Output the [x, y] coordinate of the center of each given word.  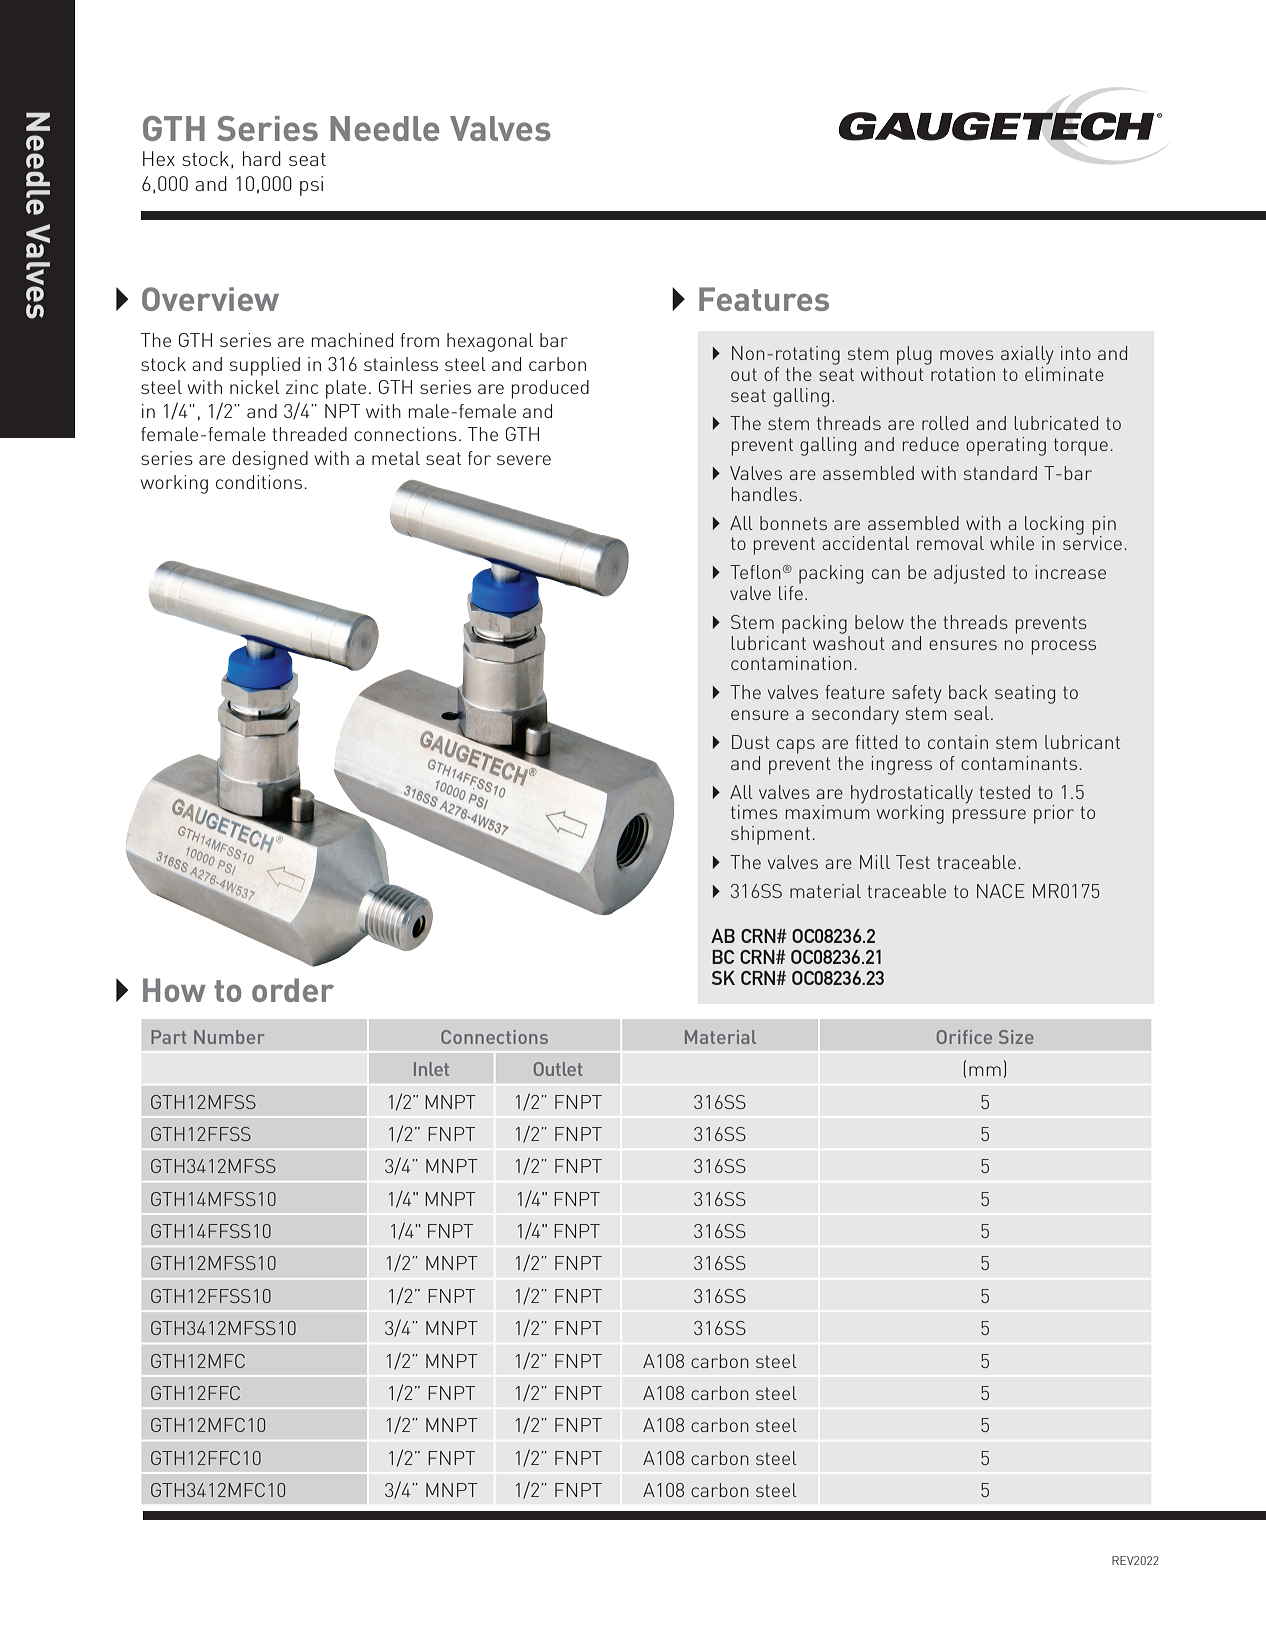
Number [229, 1037]
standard [1000, 473]
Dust [751, 742]
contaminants [1020, 763]
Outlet [558, 1069]
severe [524, 460]
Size [1016, 1037]
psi [311, 186]
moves [967, 355]
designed [270, 460]
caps [796, 746]
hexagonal [490, 342]
